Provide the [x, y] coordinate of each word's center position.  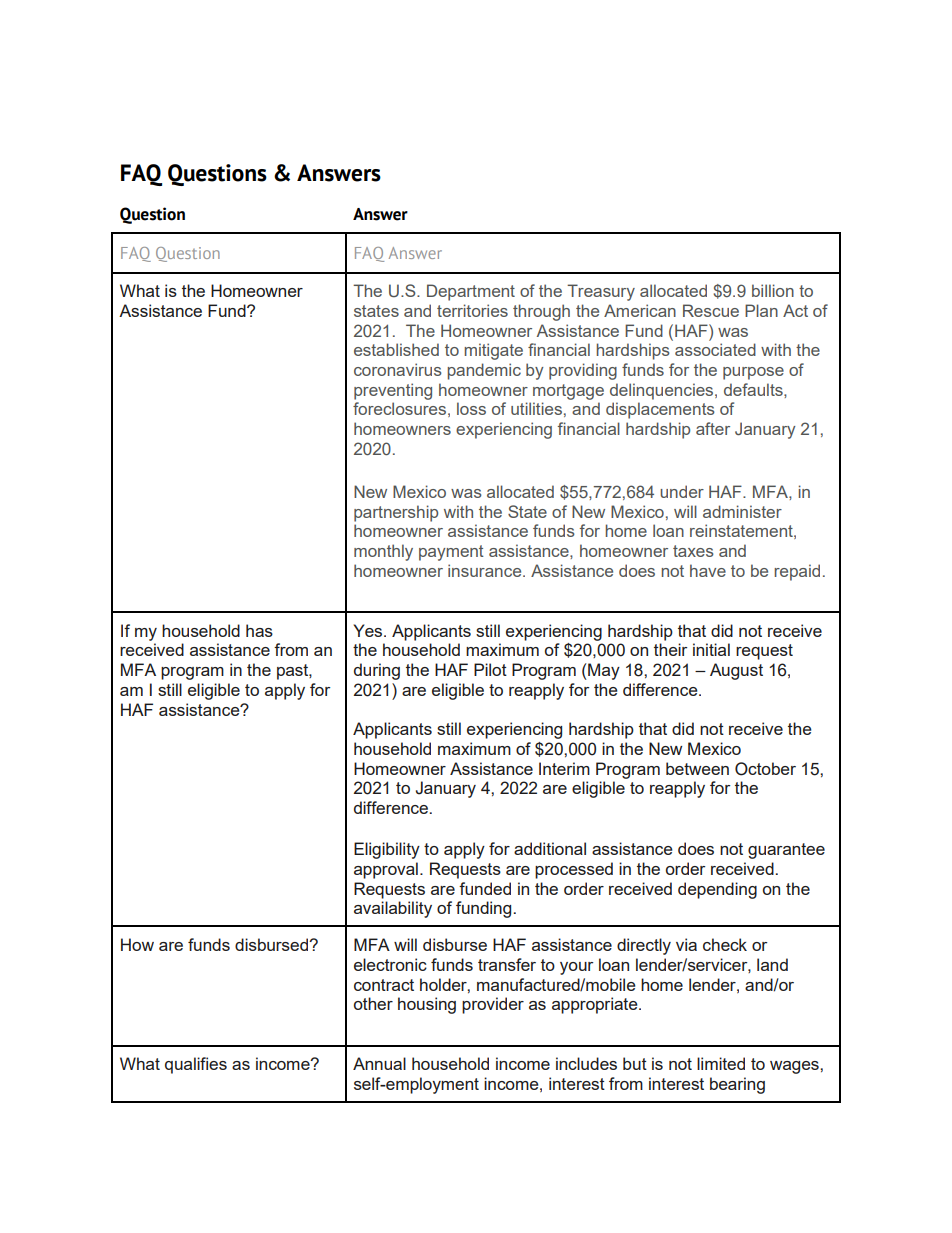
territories [472, 310]
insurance [486, 570]
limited [721, 1063]
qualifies [196, 1065]
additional [550, 848]
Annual [379, 1063]
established [396, 349]
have [708, 570]
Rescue [711, 310]
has [259, 630]
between [697, 768]
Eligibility [387, 850]
